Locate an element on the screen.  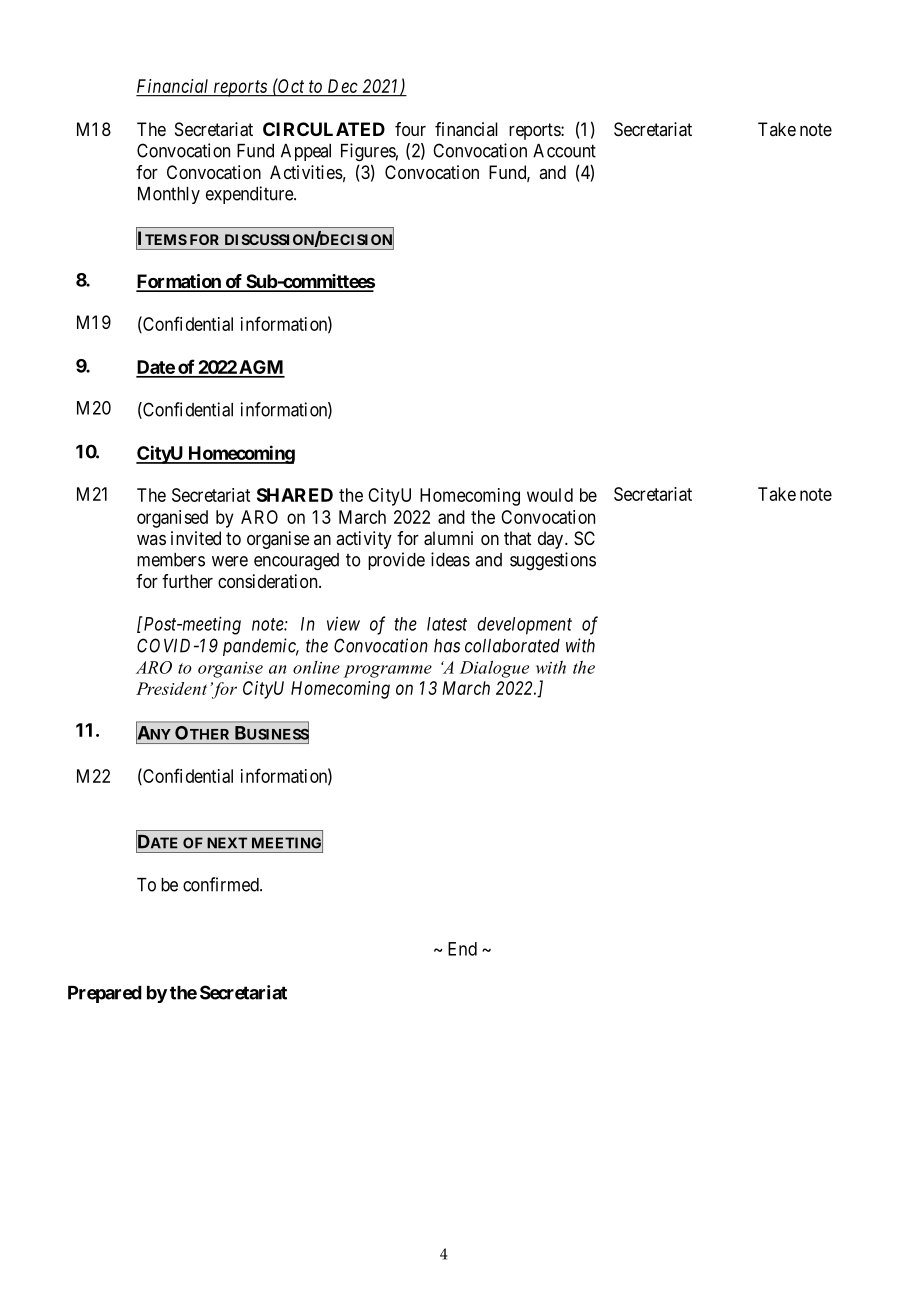
Account is located at coordinates (564, 151).
